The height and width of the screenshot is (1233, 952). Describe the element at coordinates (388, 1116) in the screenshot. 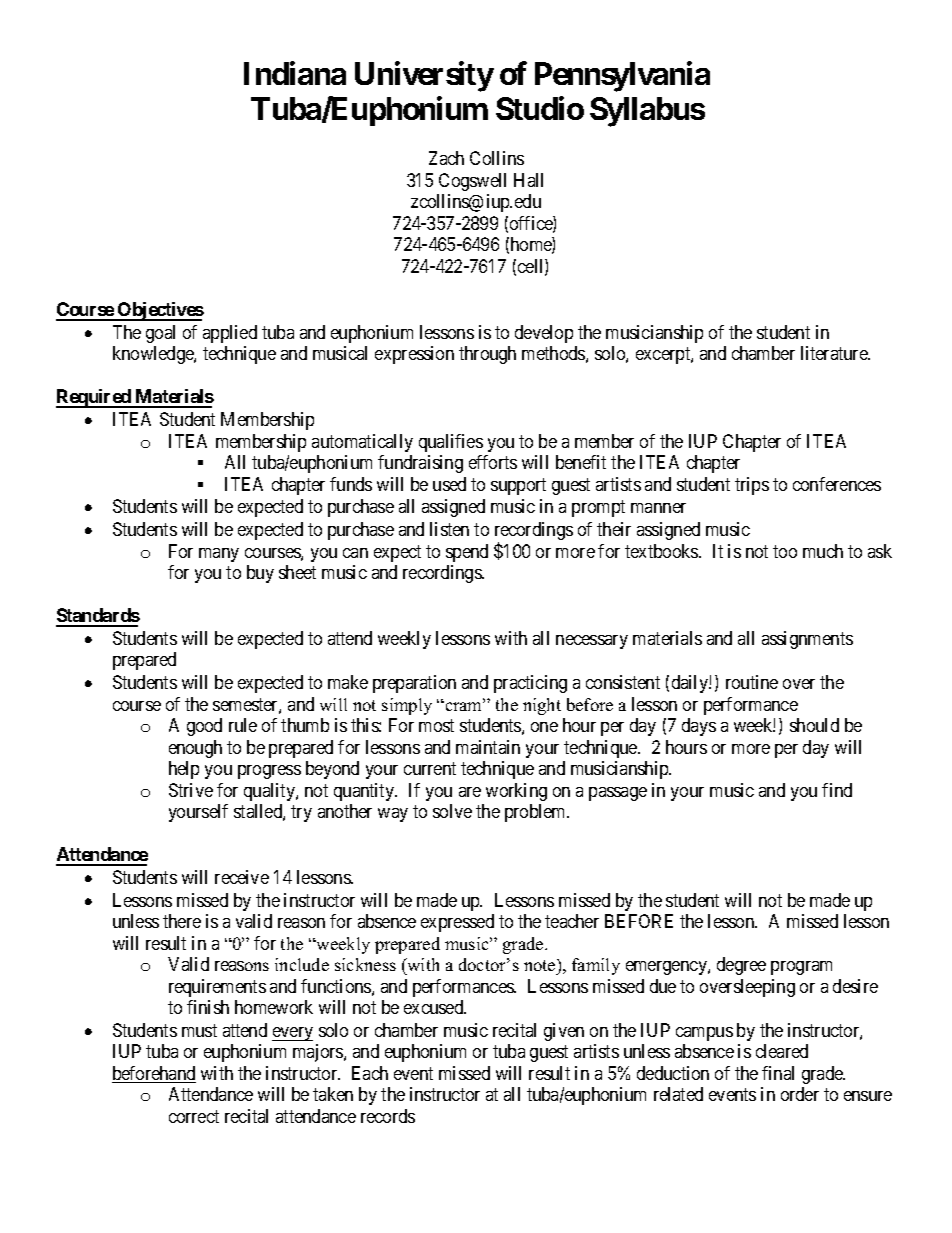

I see `records` at that location.
